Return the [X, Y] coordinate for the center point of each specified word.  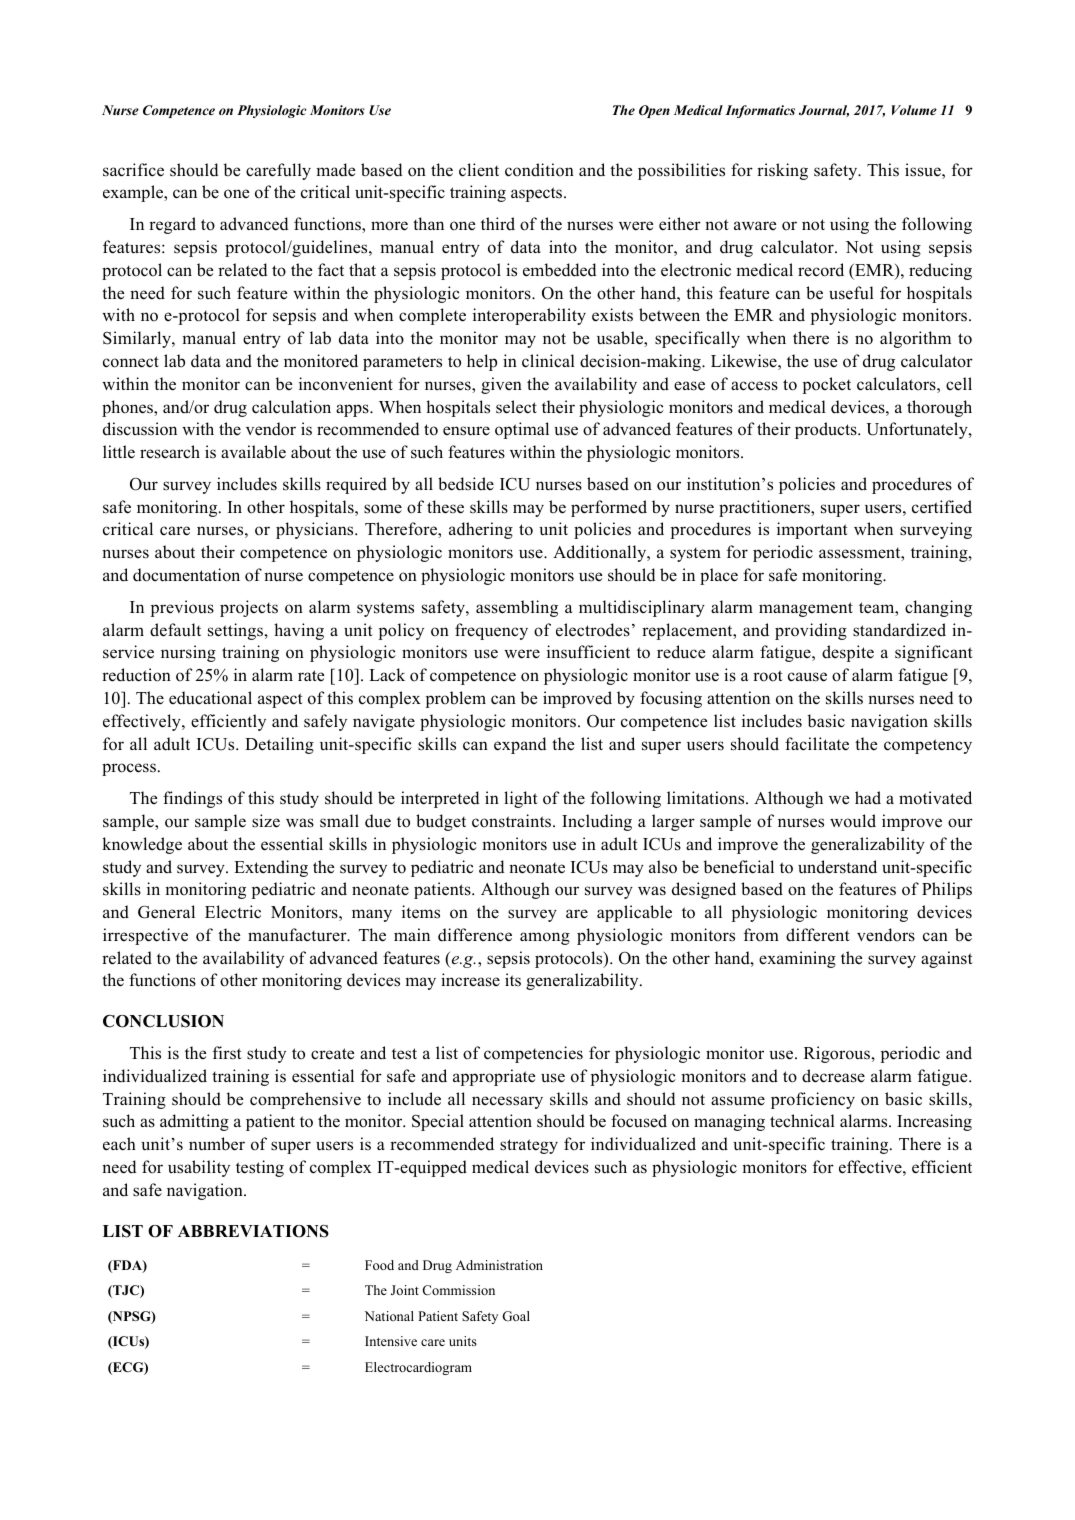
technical [802, 1120]
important [812, 530]
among [545, 938]
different [818, 935]
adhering [481, 530]
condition [539, 170]
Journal [824, 111]
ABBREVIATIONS [253, 1231]
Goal [516, 1316]
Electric [233, 912]
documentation [186, 575]
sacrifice [133, 170]
